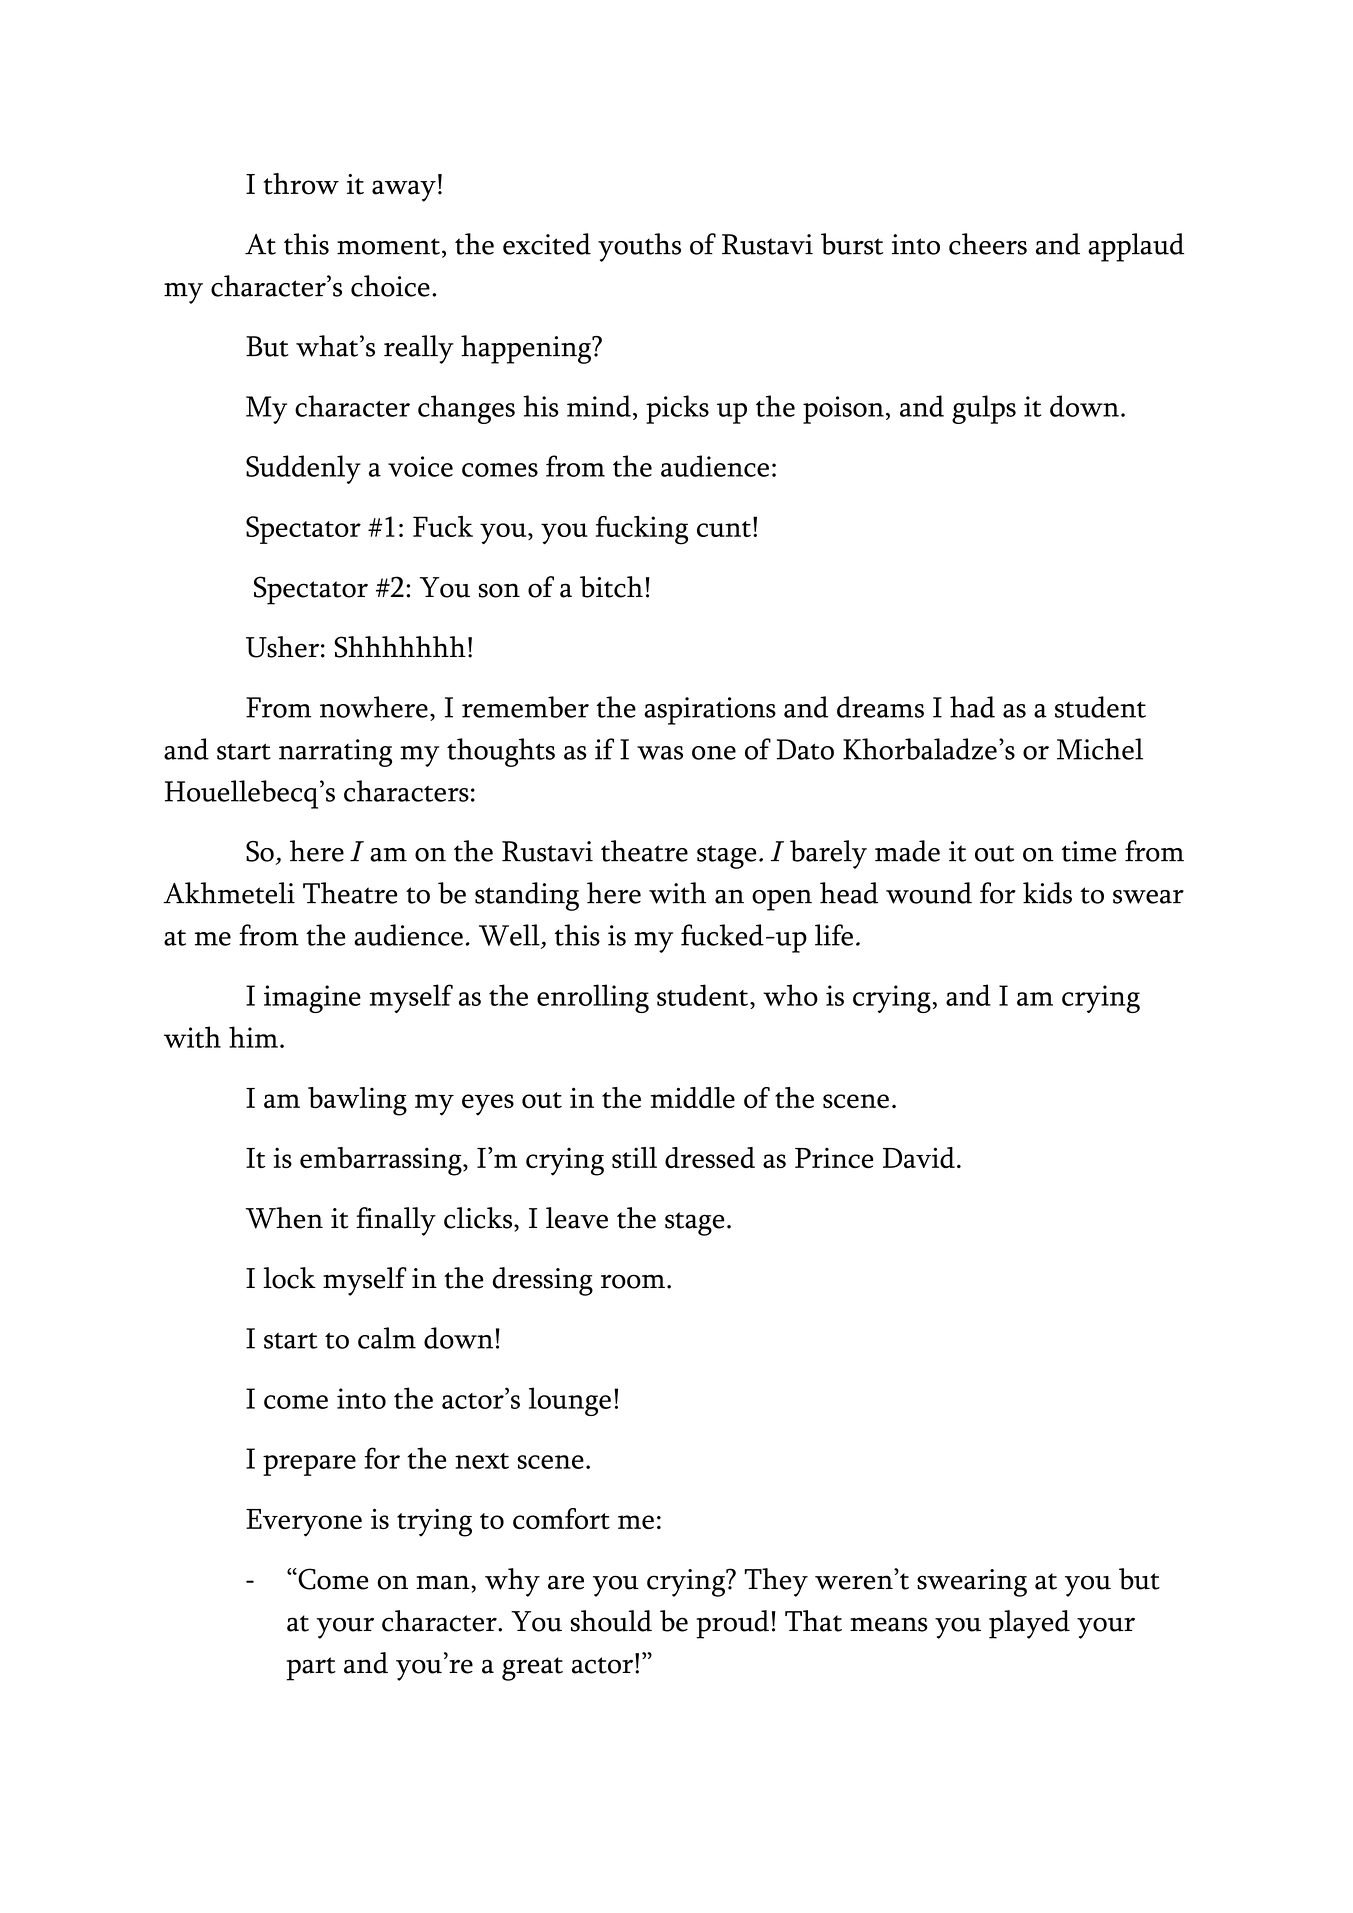 Image resolution: width=1353 pixels, height=1913 pixels. Describe the element at coordinates (732, 1624) in the screenshot. I see `proud` at that location.
